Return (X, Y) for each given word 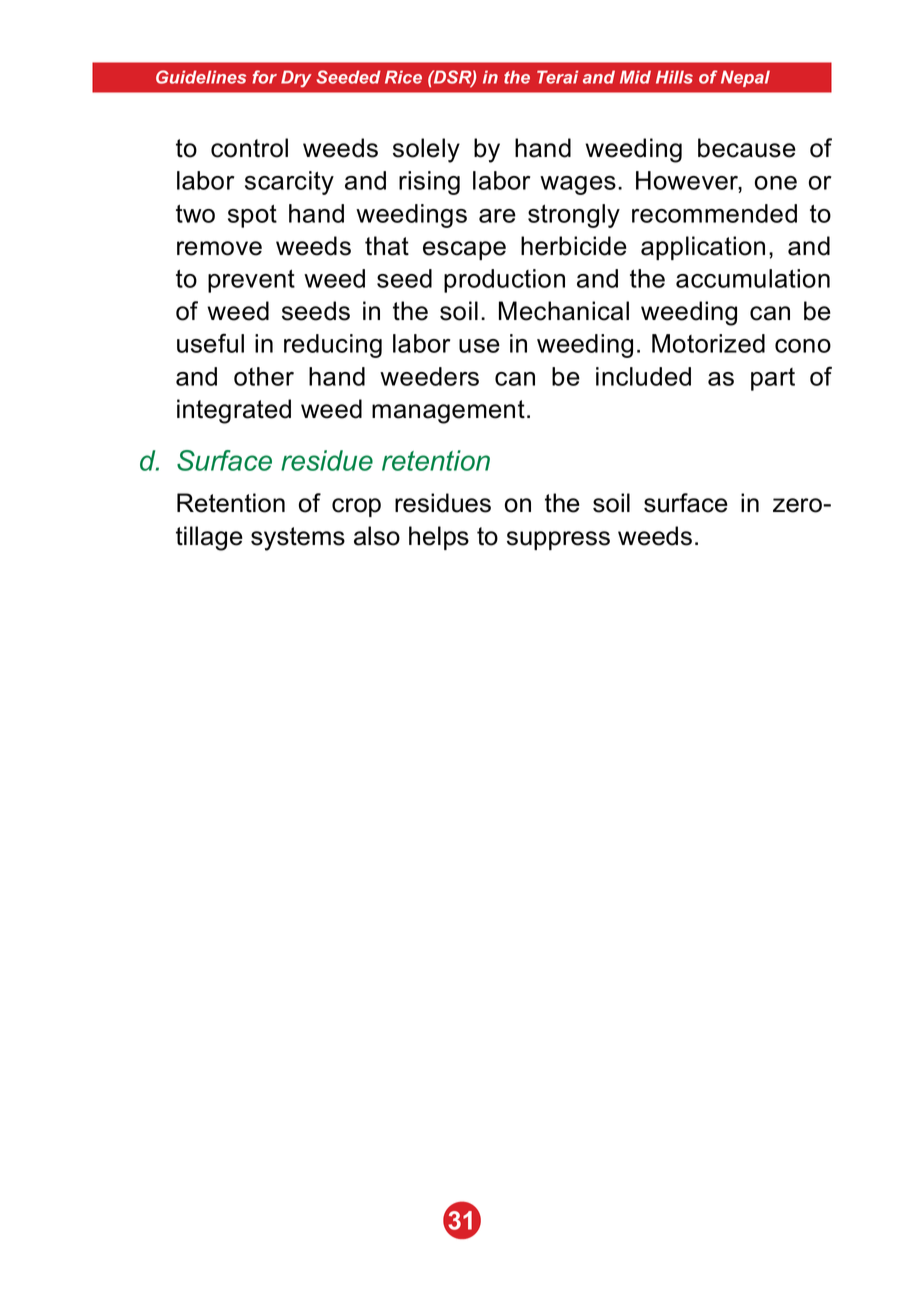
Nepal (745, 78)
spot (252, 216)
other (264, 376)
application (703, 248)
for (264, 77)
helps (439, 538)
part (773, 379)
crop (356, 507)
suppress (558, 540)
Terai (557, 77)
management (448, 412)
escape (464, 250)
